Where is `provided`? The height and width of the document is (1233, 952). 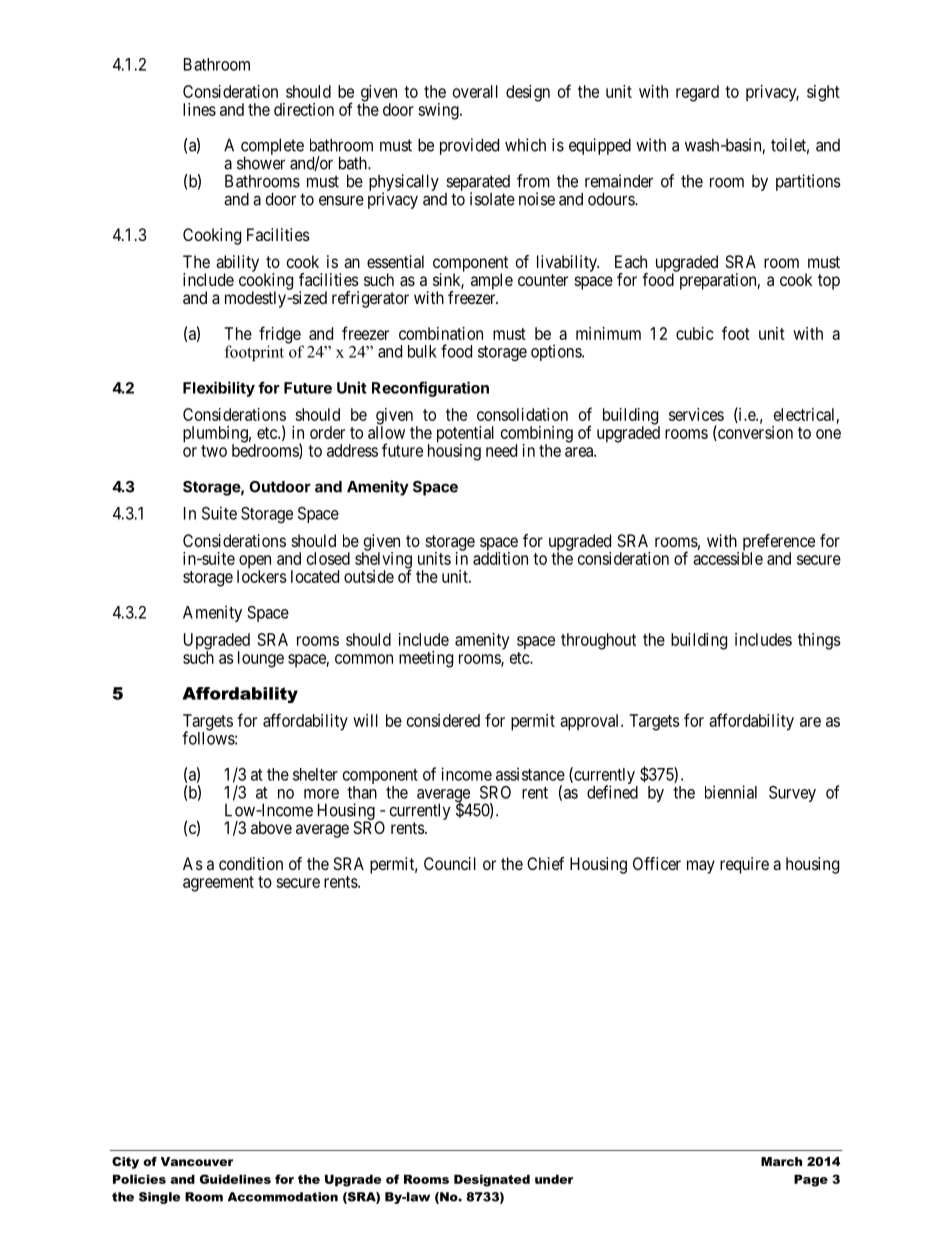 provided is located at coordinates (469, 146).
